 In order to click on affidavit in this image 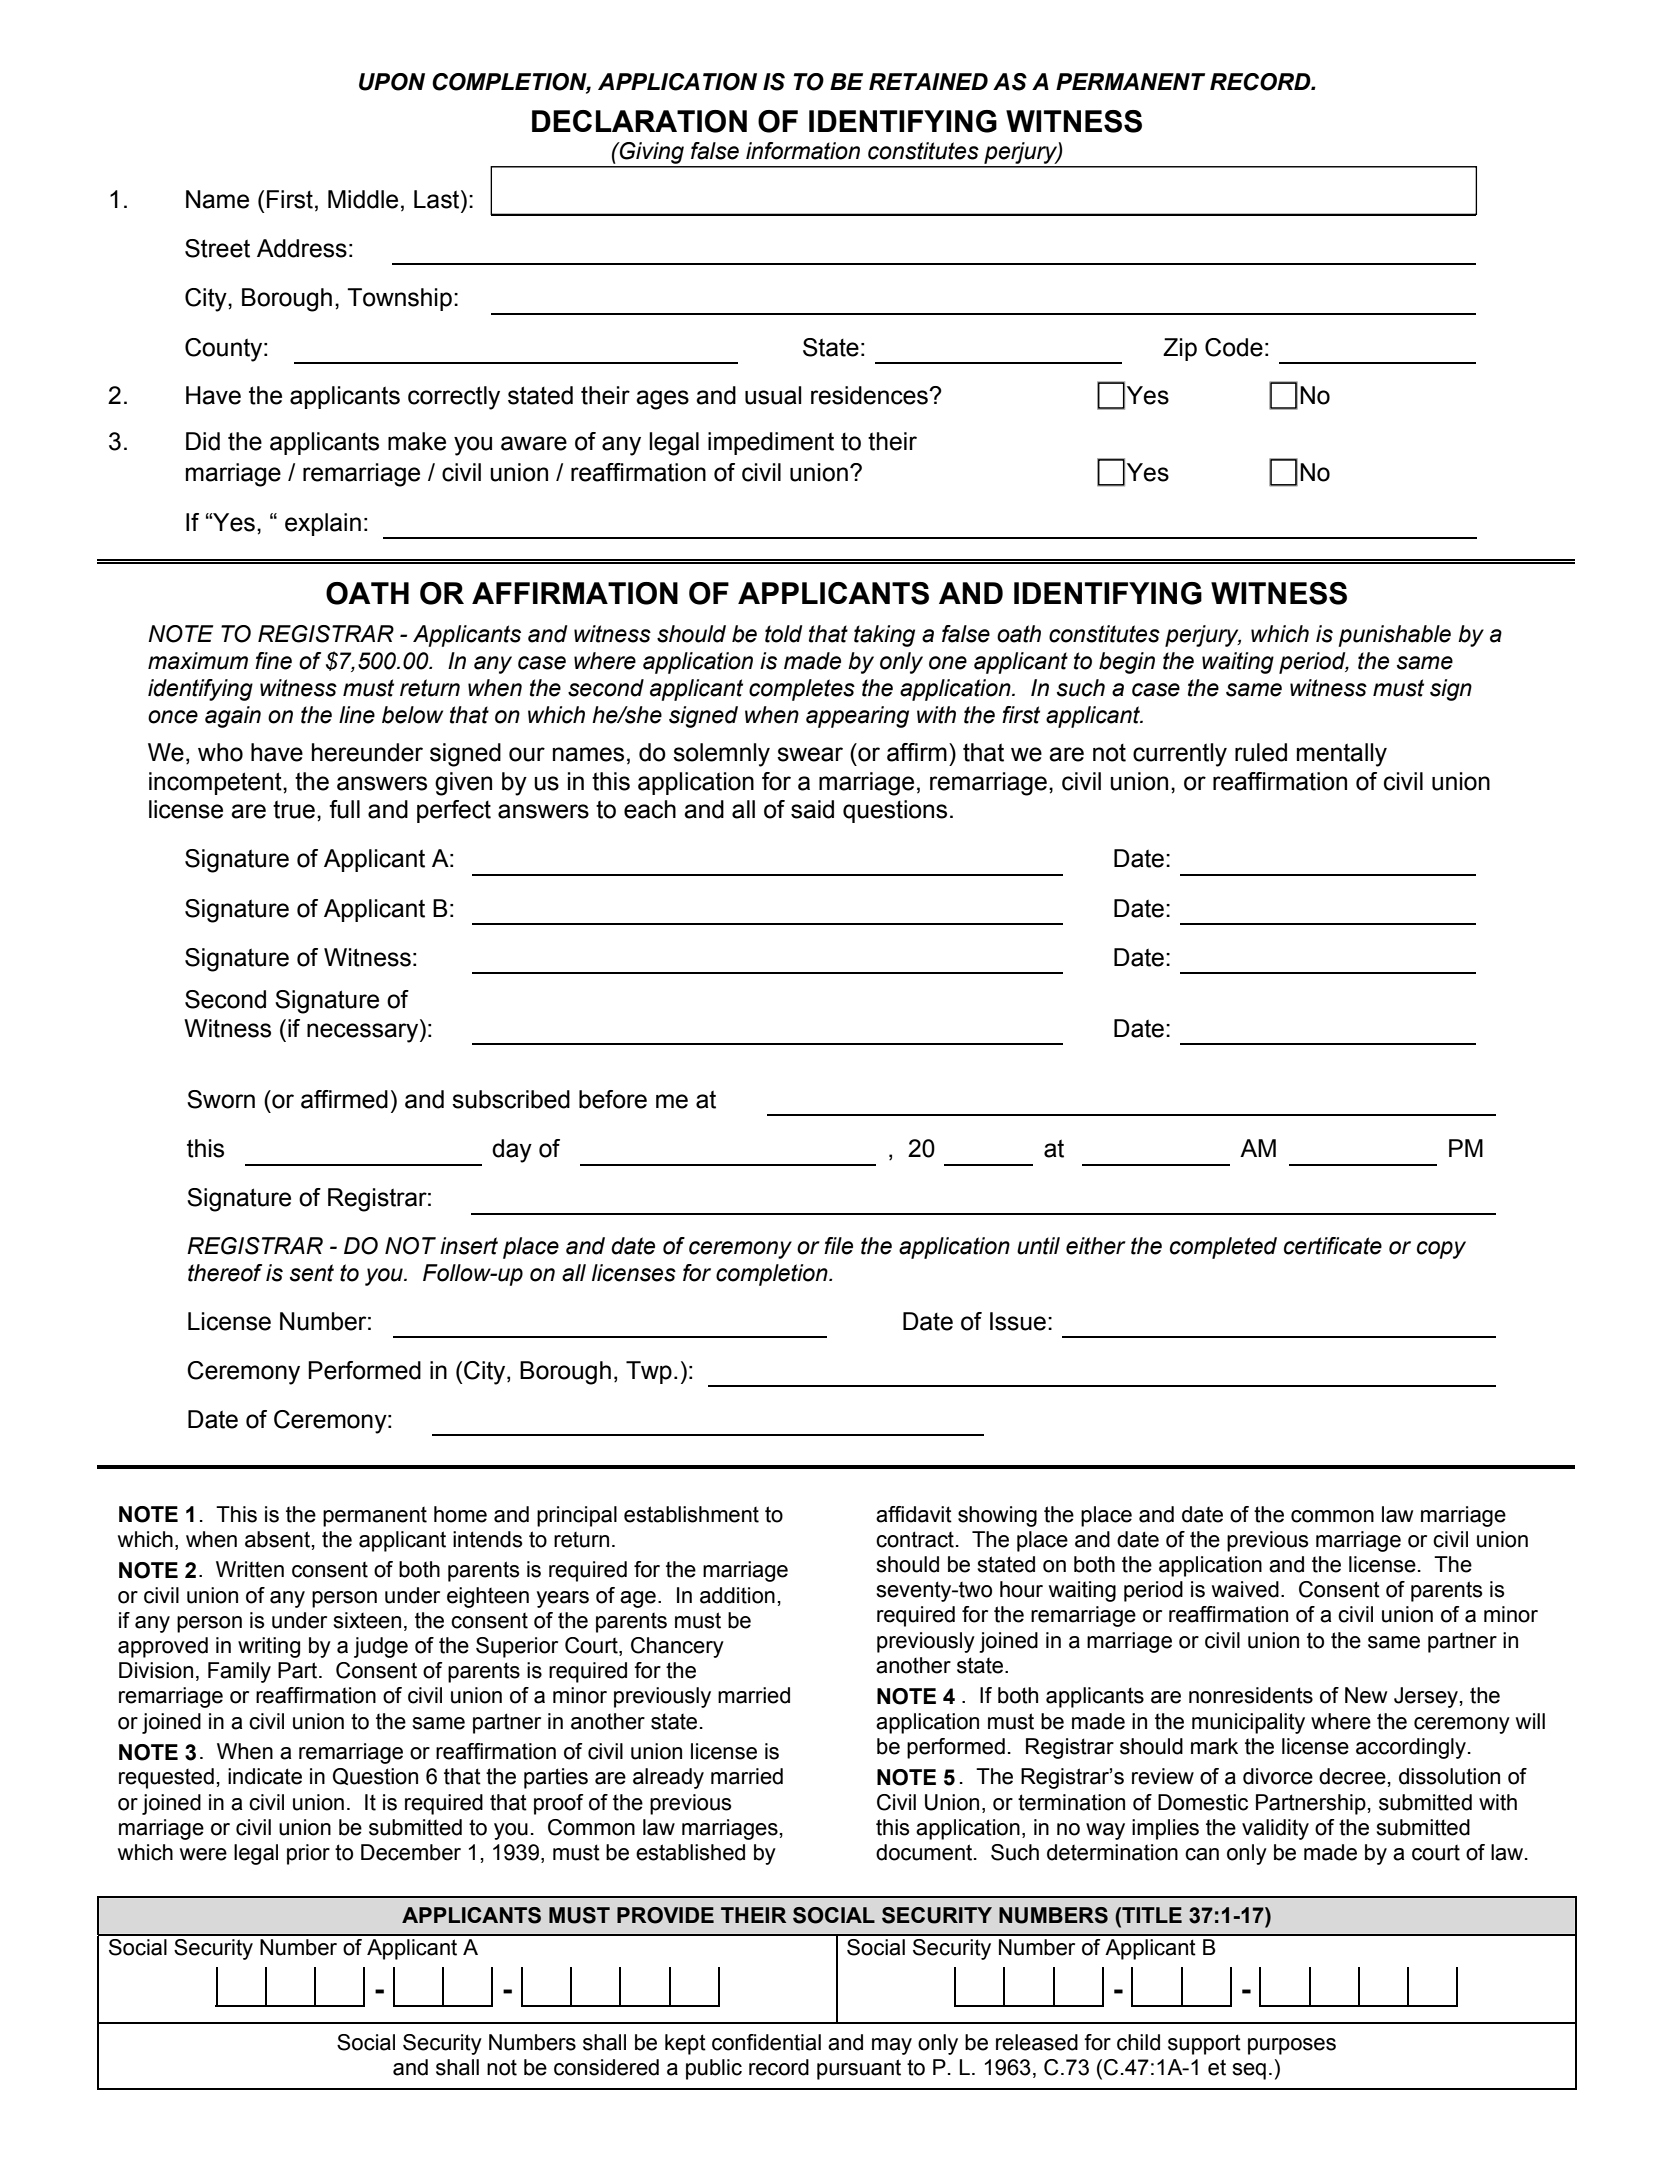, I will do `click(914, 1514)`.
